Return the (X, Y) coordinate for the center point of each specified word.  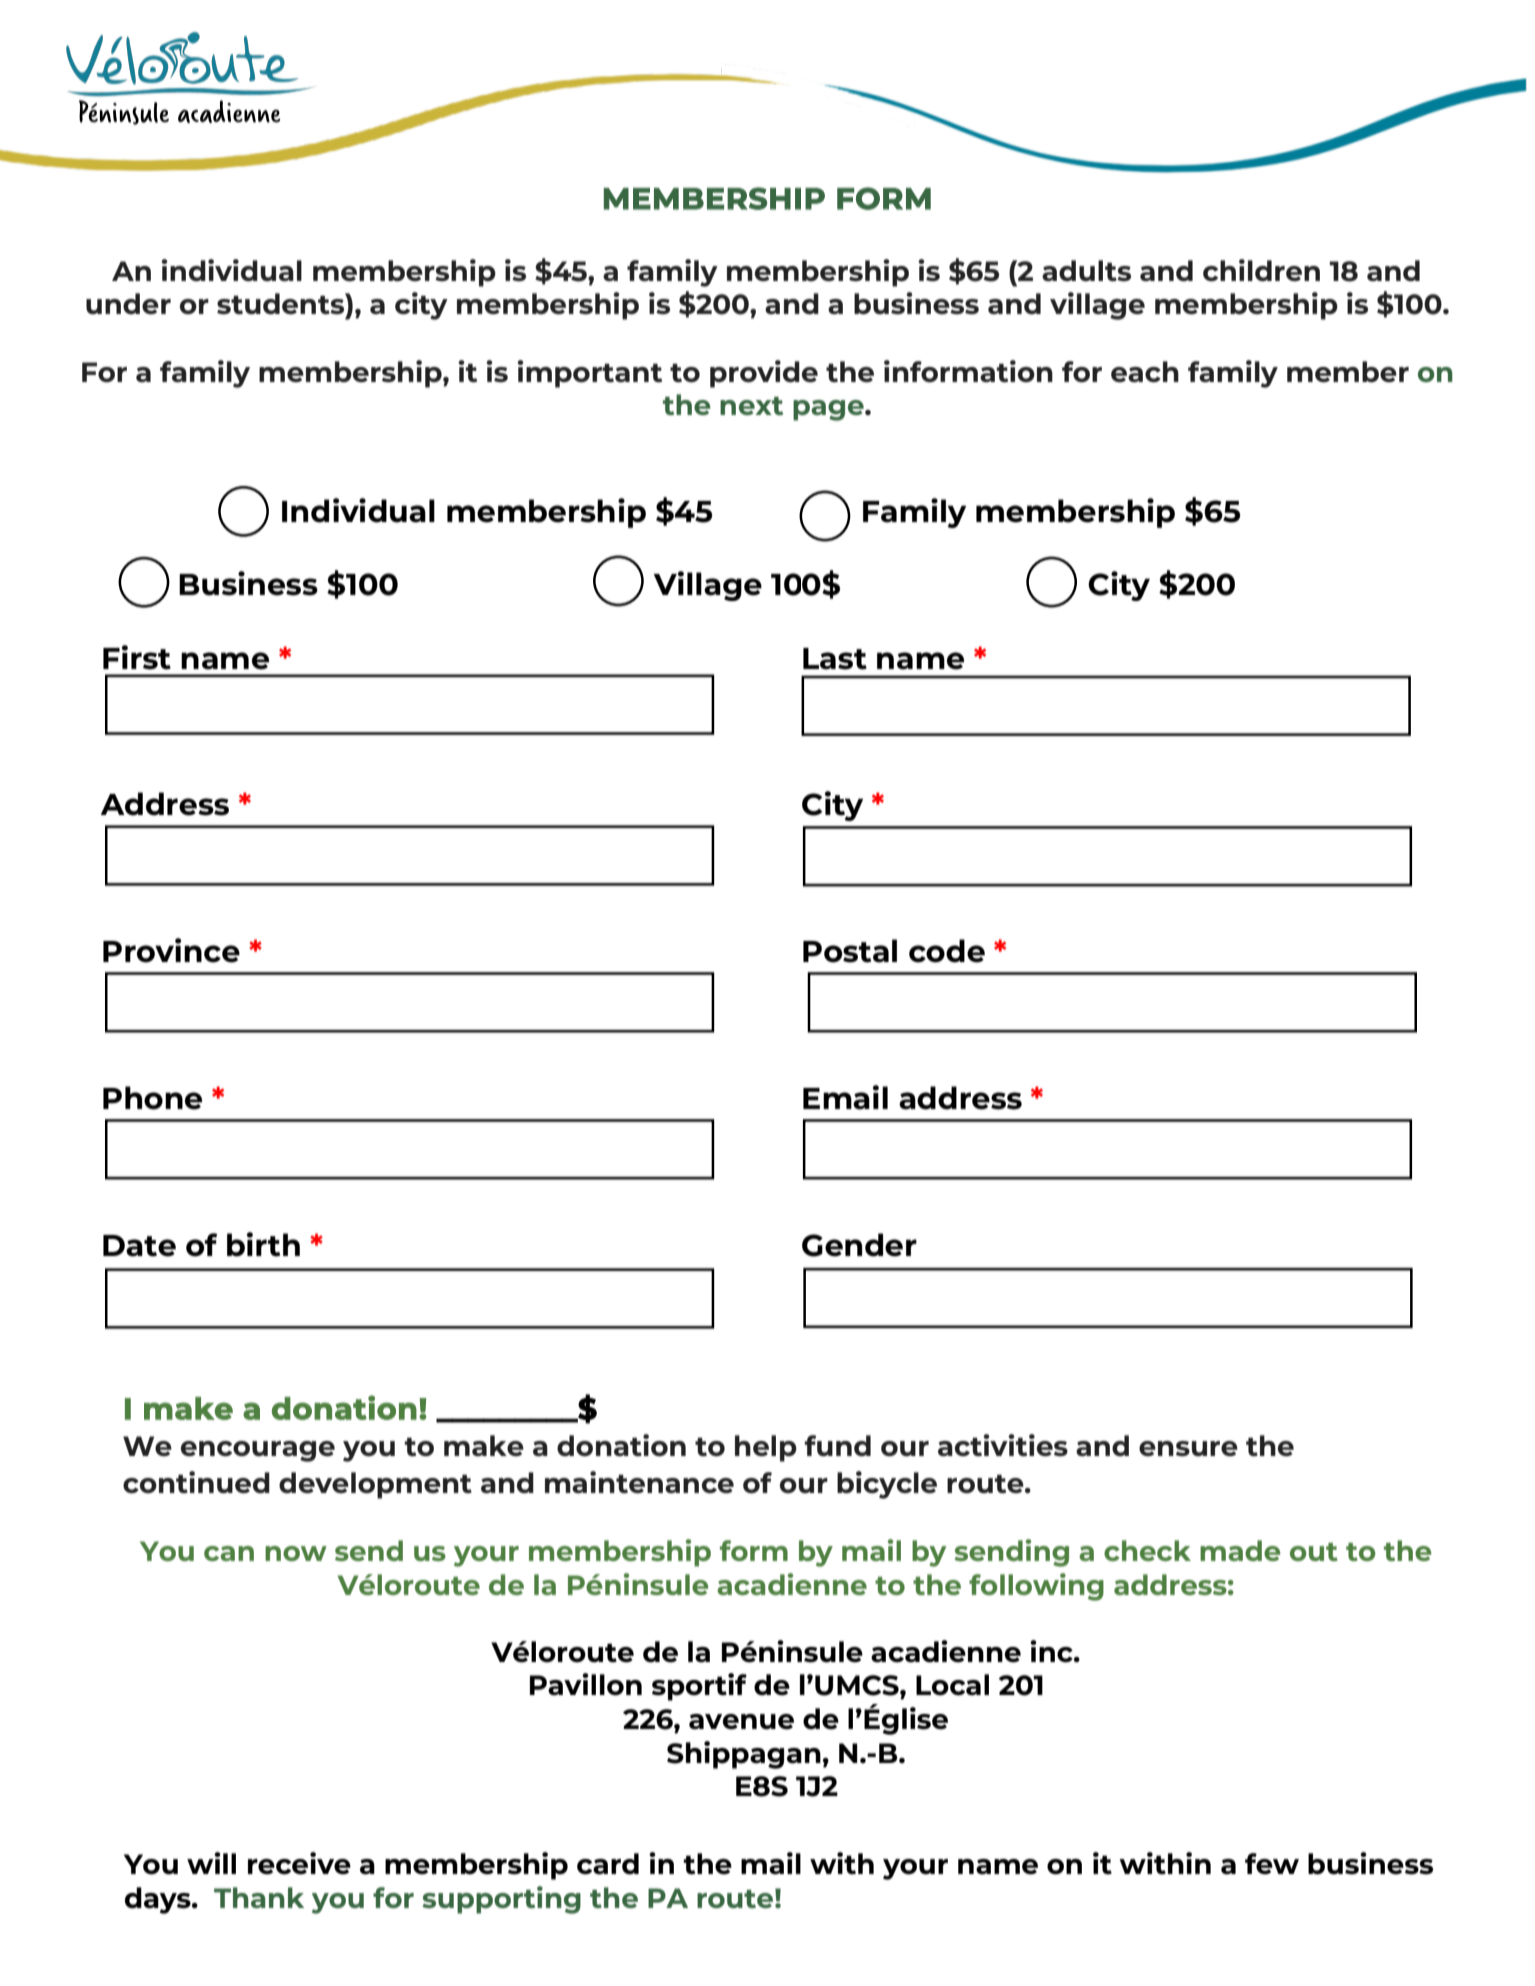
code (947, 951)
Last (835, 659)
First (137, 657)
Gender (859, 1245)
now (296, 1553)
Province (171, 950)
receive (299, 1863)
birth (263, 1244)
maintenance (639, 1482)
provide (764, 374)
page (829, 410)
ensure (1188, 1449)
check (1147, 1550)
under (128, 303)
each (1145, 371)
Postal (850, 951)
